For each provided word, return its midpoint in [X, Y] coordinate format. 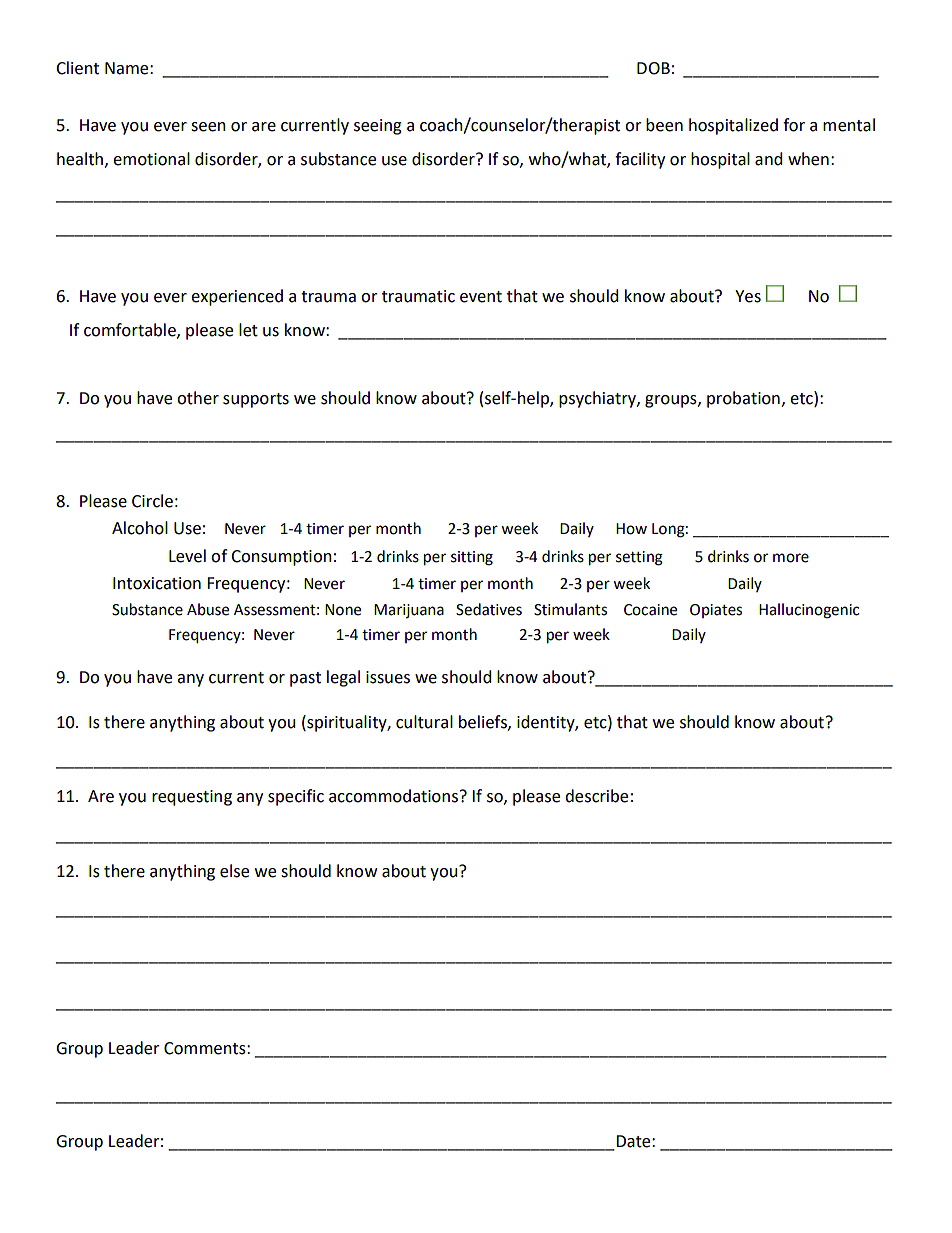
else [234, 871]
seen [208, 127]
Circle [152, 501]
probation [743, 399]
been [664, 125]
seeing [378, 127]
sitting [472, 558]
